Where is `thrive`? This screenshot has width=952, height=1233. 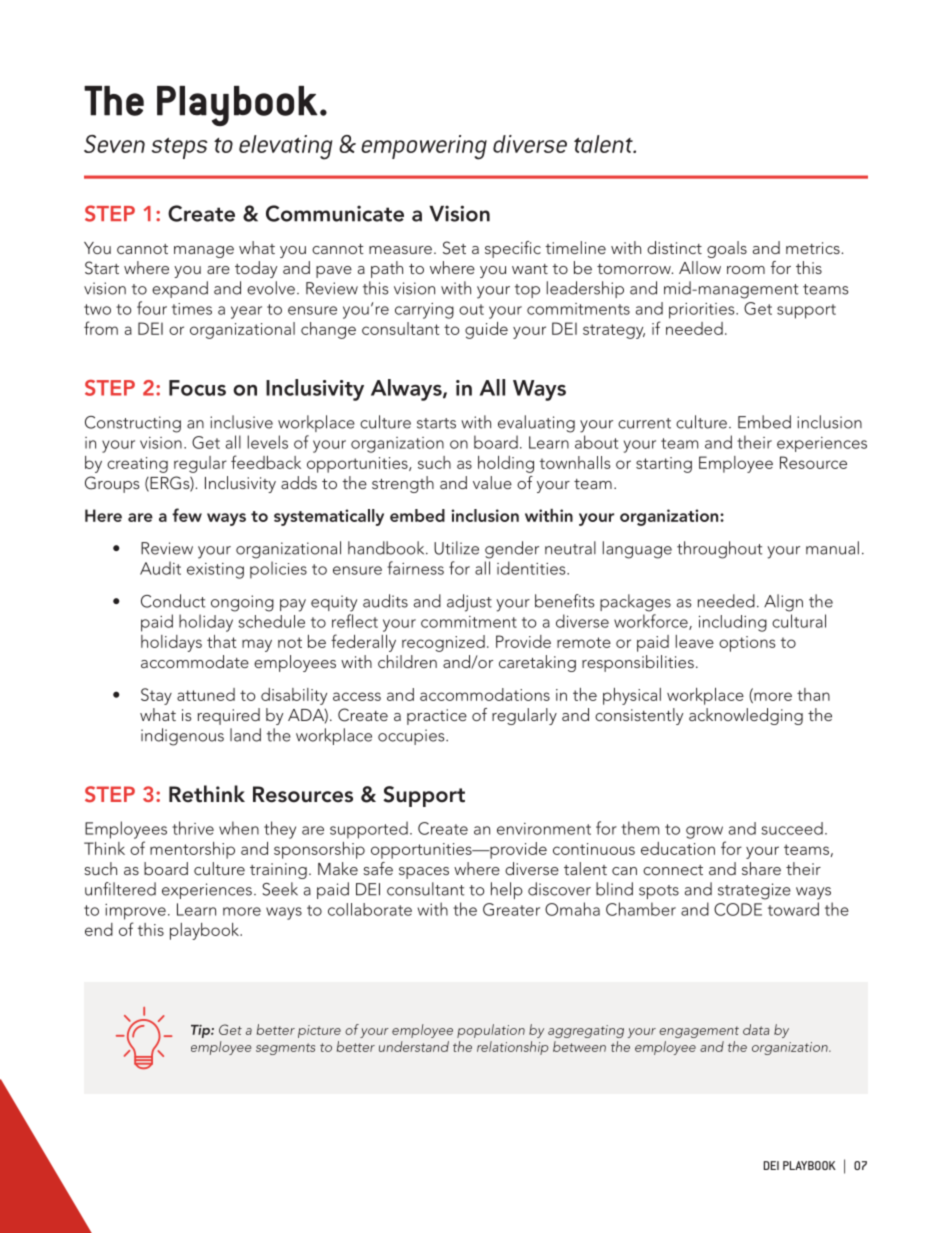
thrive is located at coordinates (193, 828).
